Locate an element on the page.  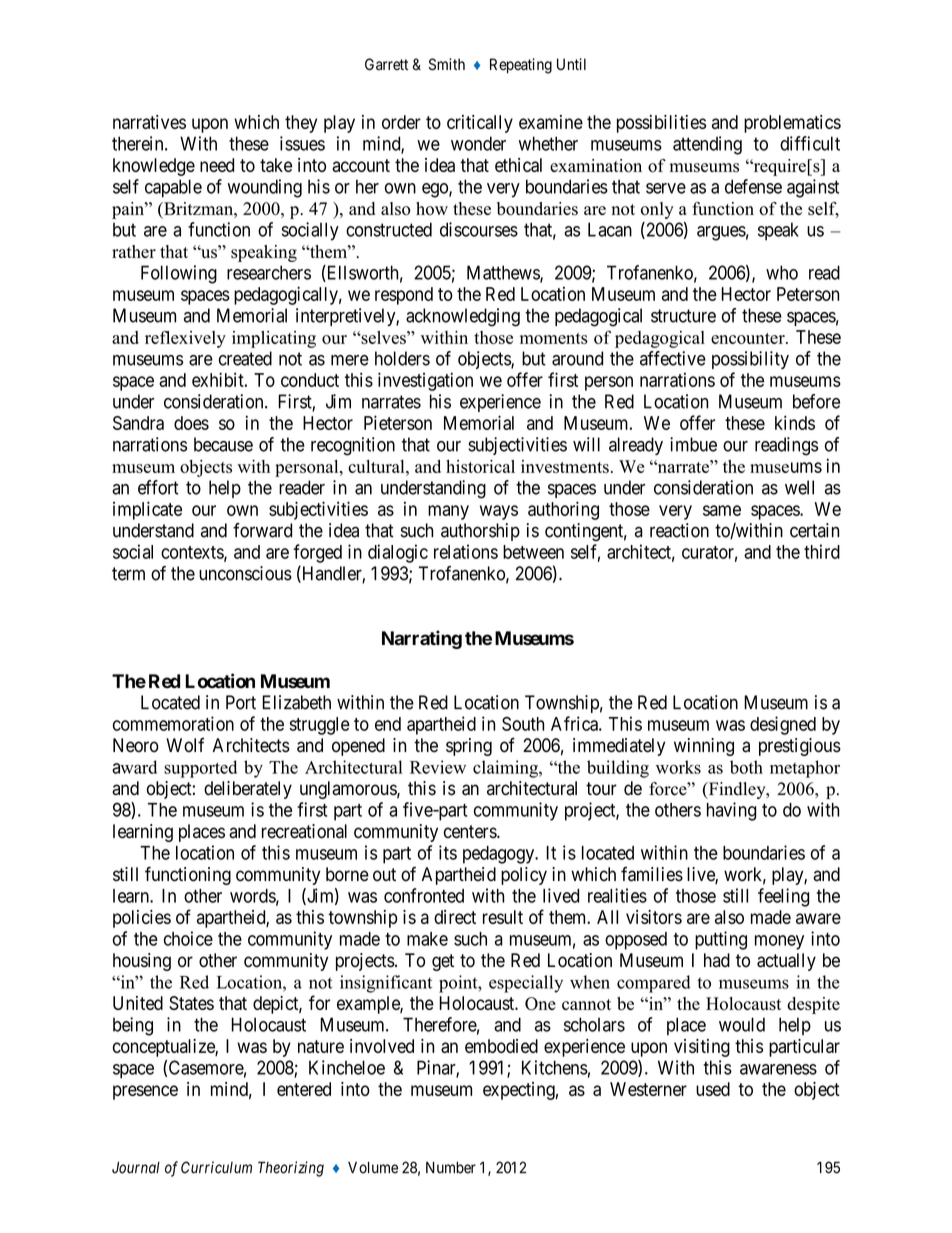
Following is located at coordinates (179, 274).
